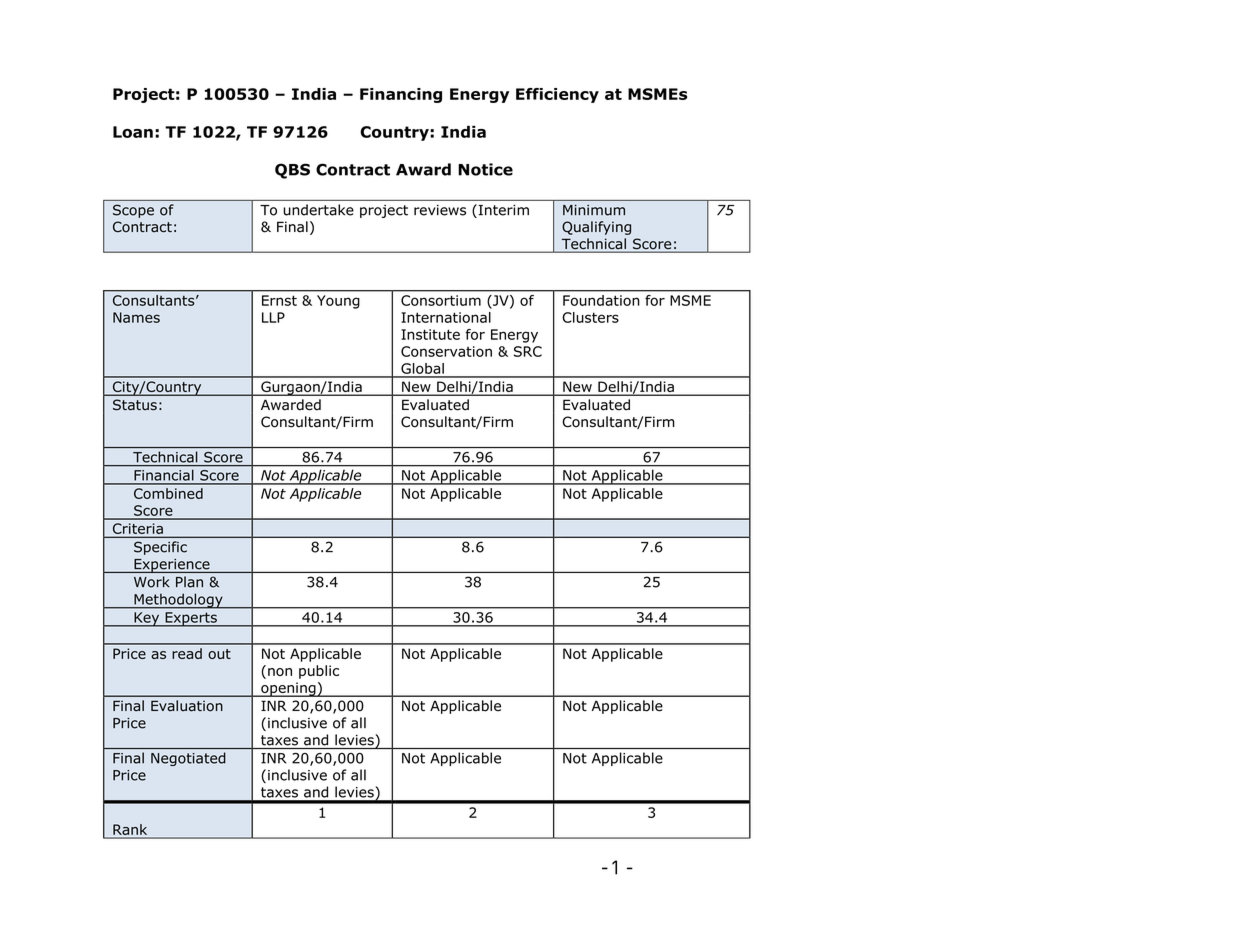 This image has height=952, width=1233. I want to click on SRC, so click(528, 351).
